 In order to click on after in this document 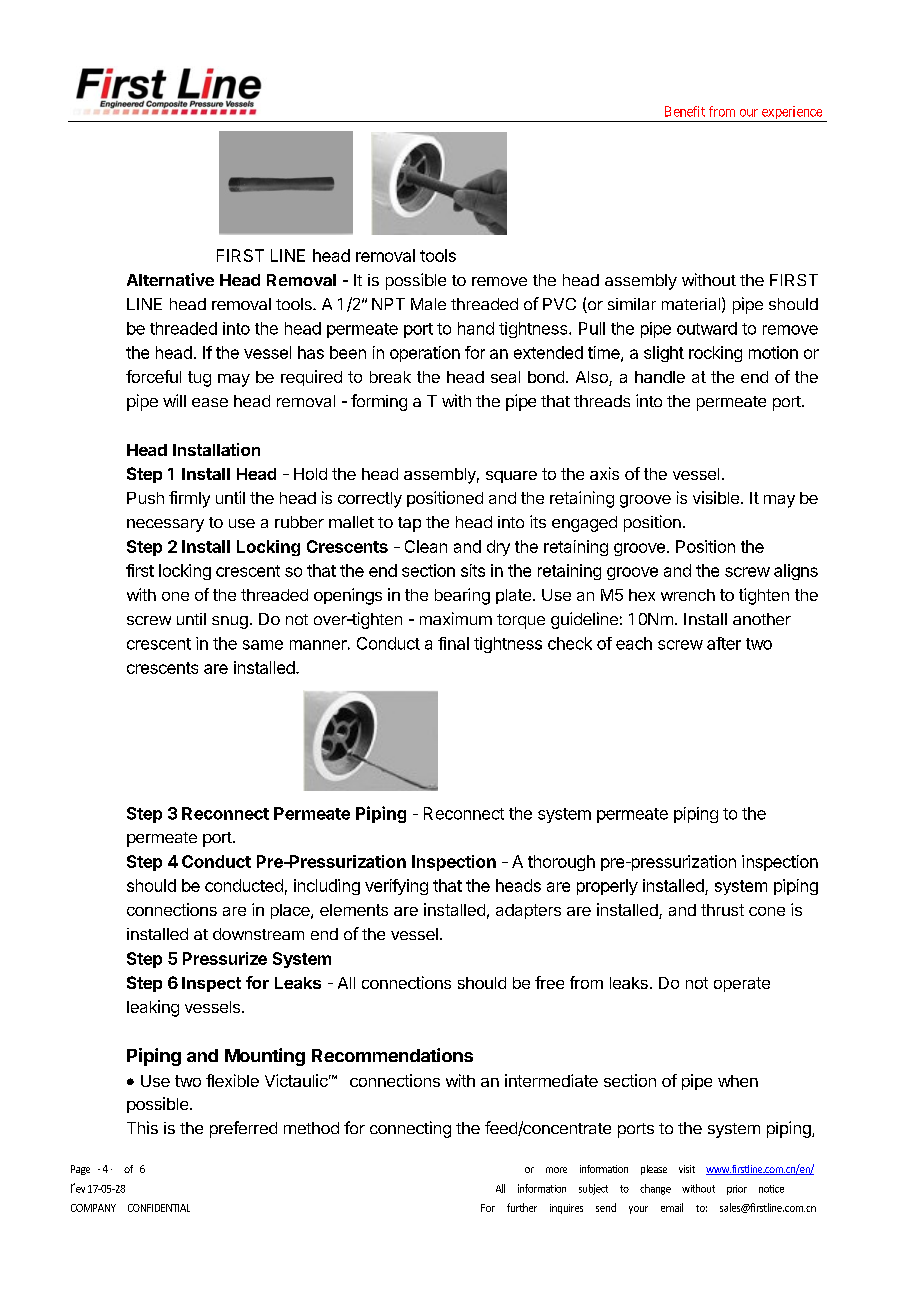, I will do `click(724, 643)`.
